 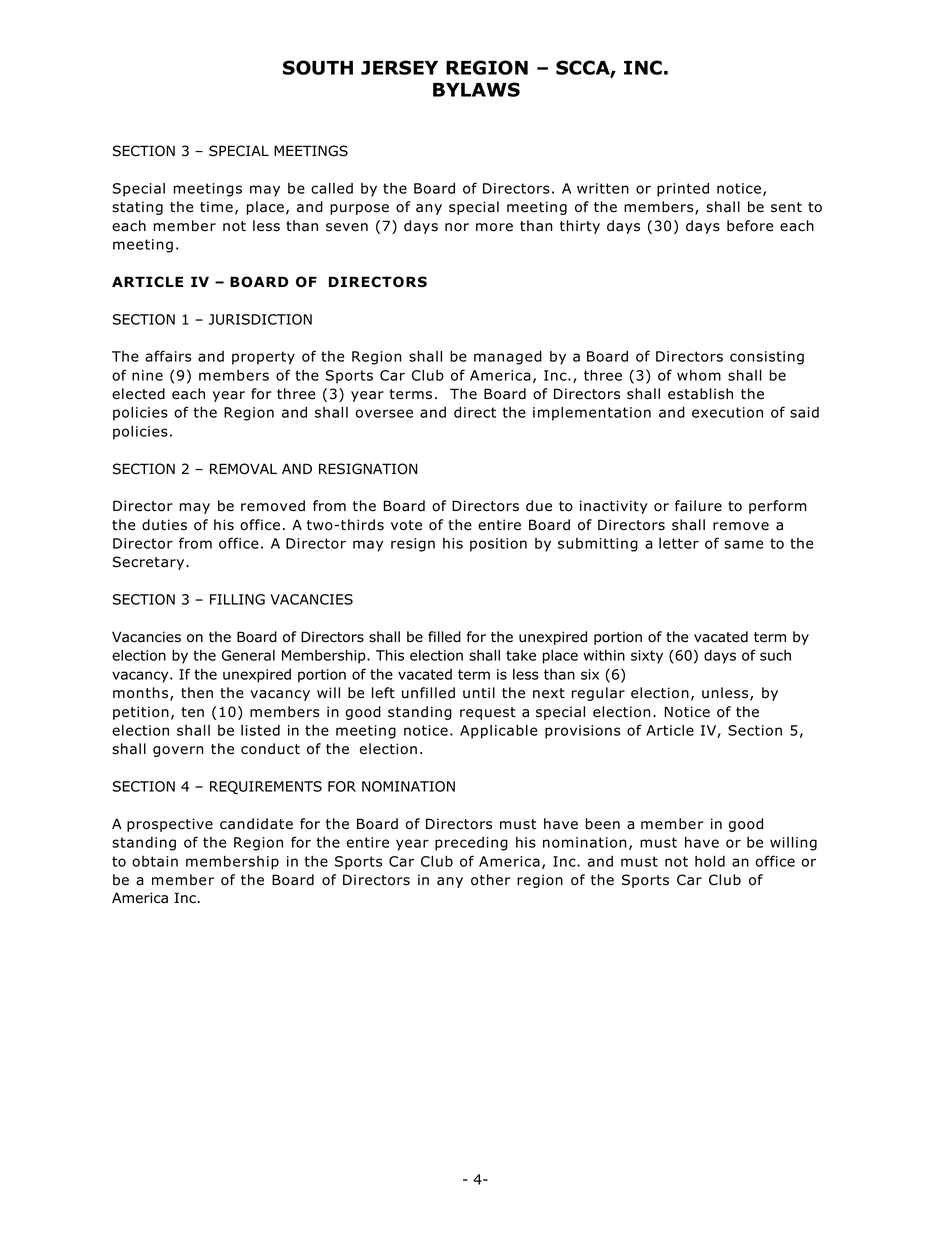 I want to click on due, so click(x=539, y=506).
